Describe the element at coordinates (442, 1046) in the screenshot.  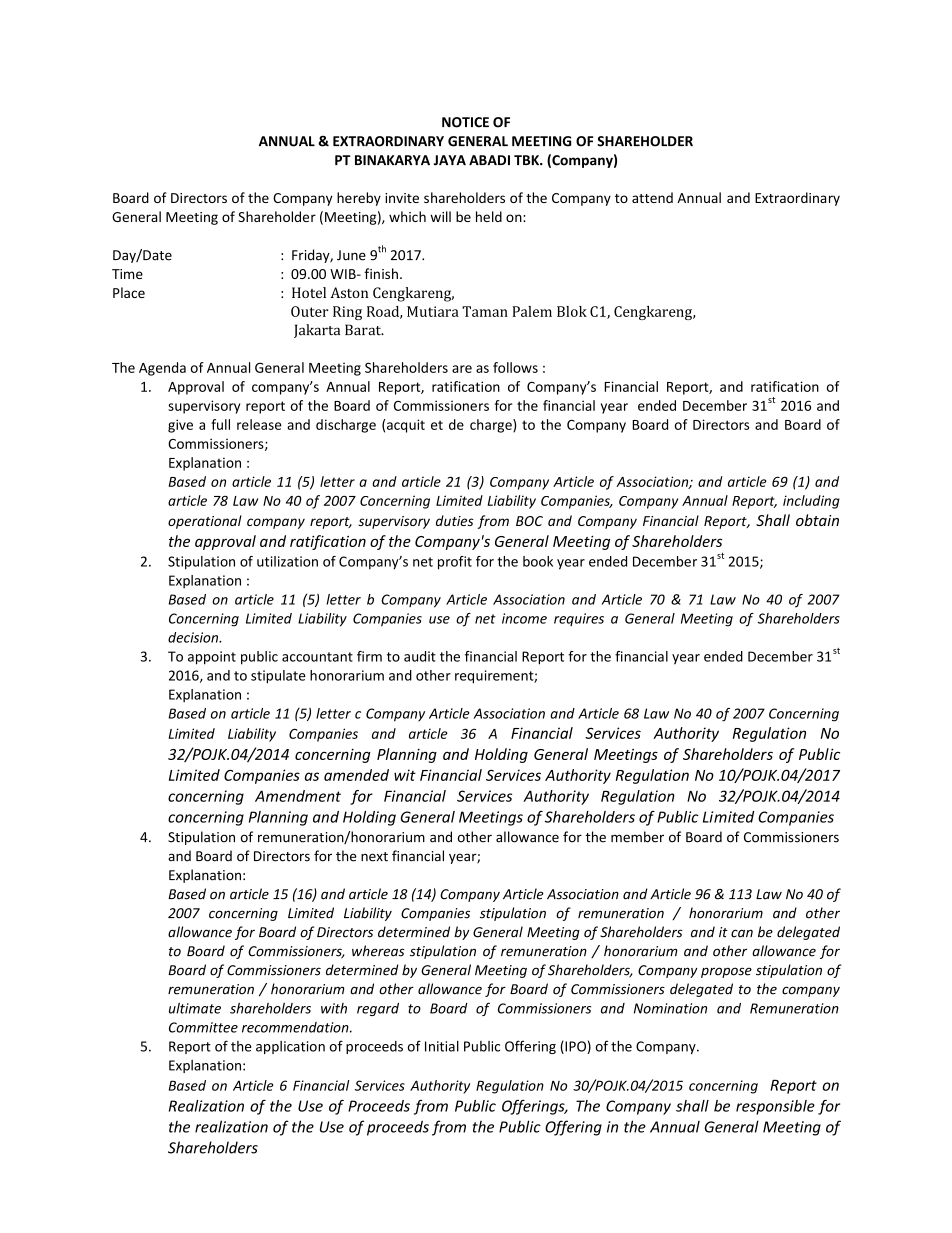
I see `Initial` at that location.
